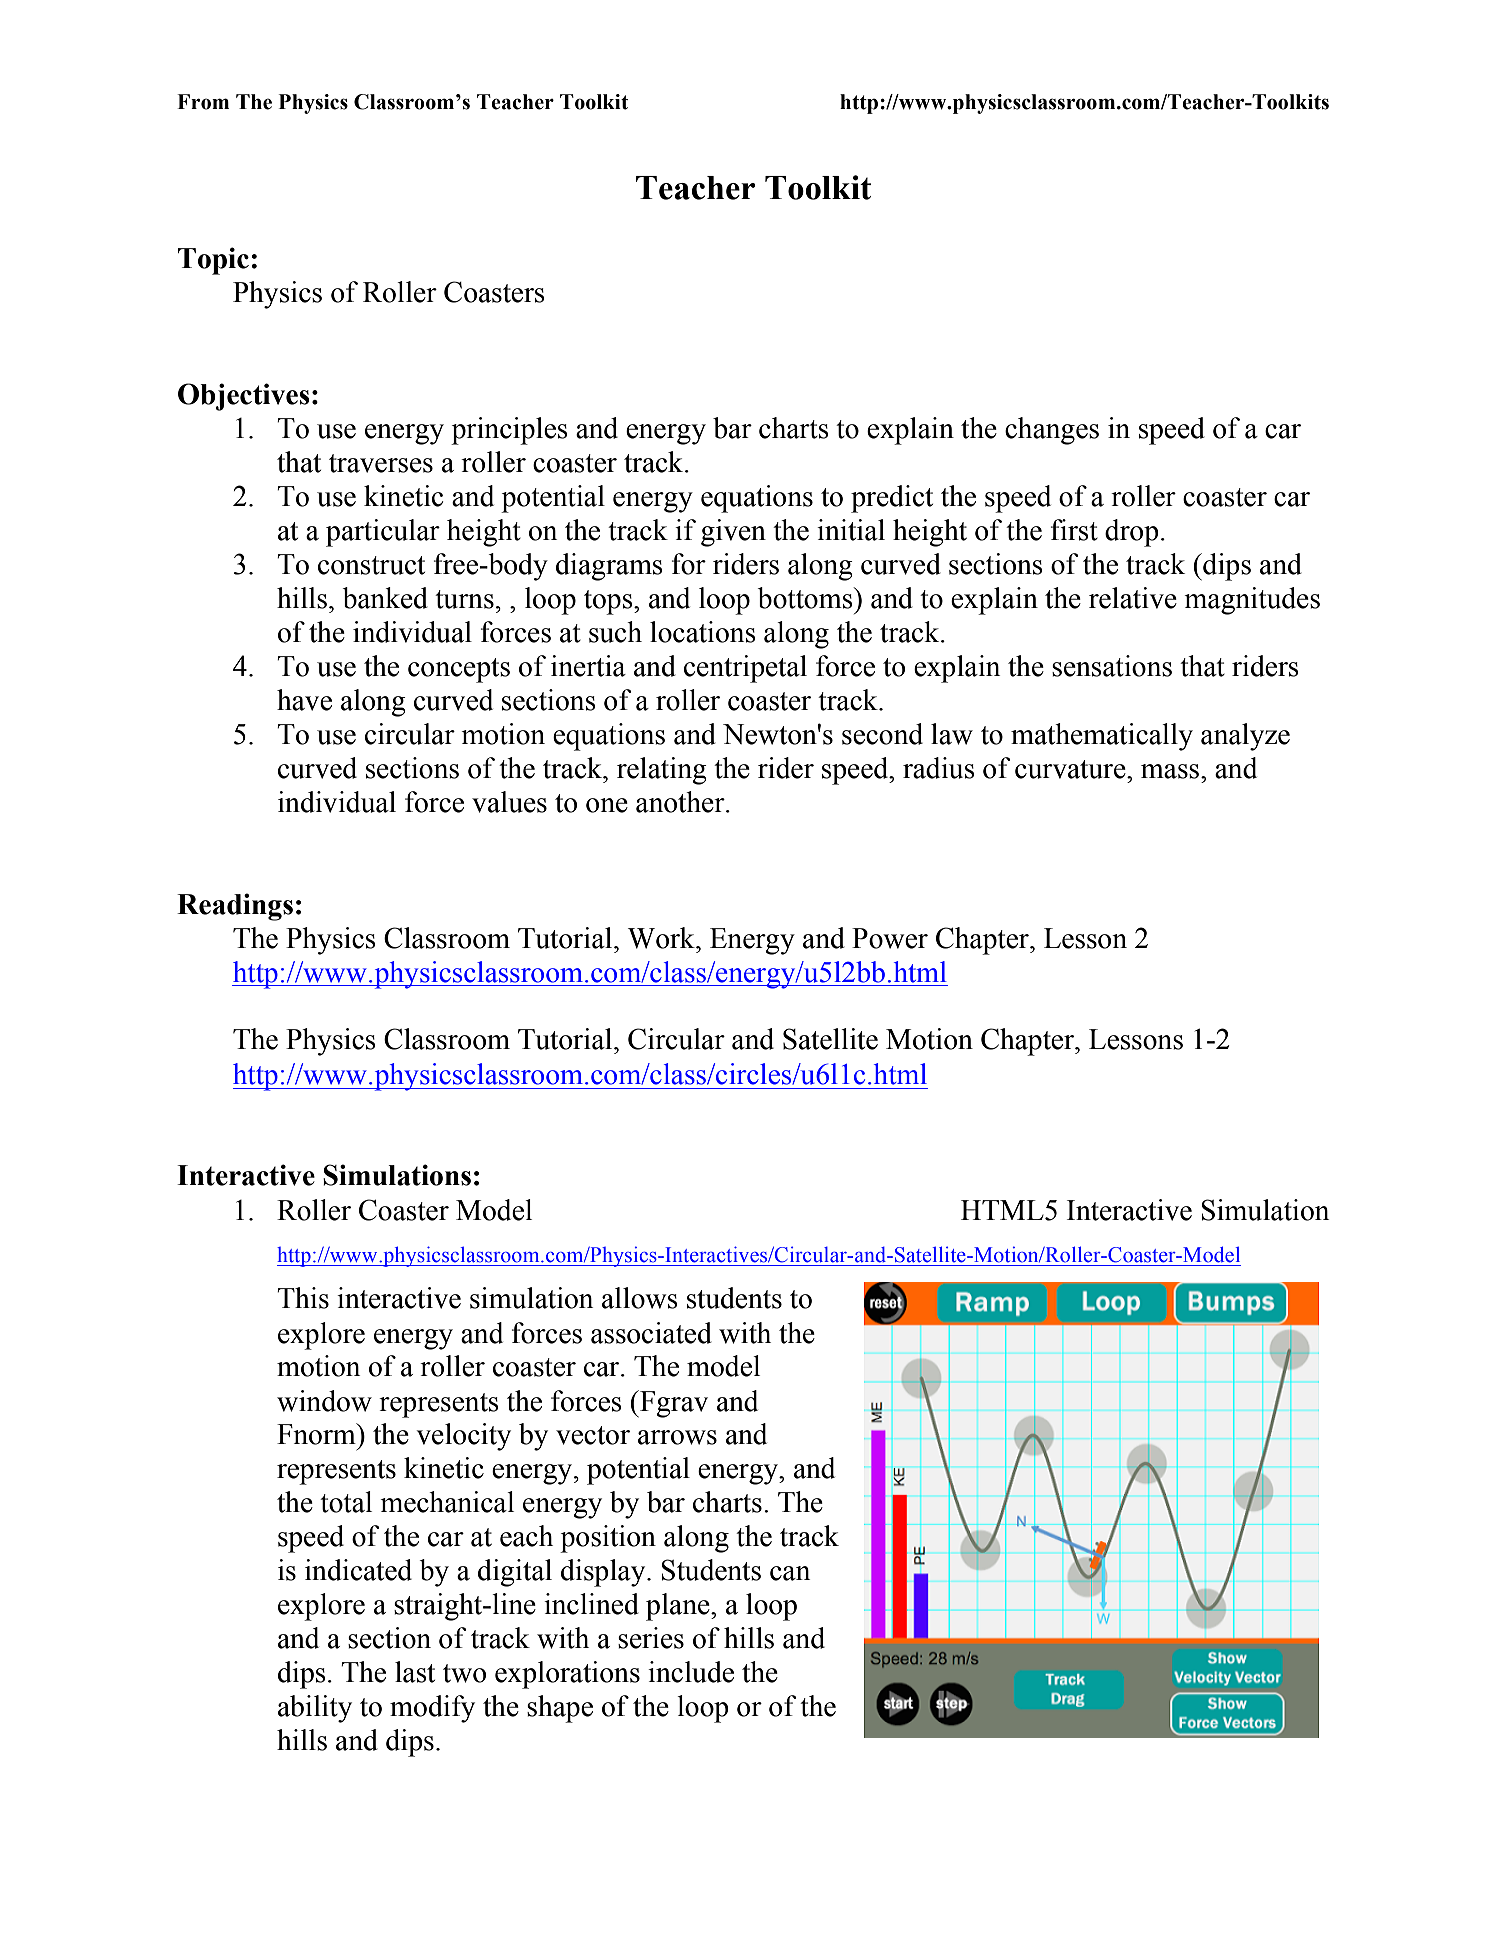 Image resolution: width=1507 pixels, height=1950 pixels. What do you see at coordinates (1052, 431) in the document?
I see `changes` at bounding box center [1052, 431].
